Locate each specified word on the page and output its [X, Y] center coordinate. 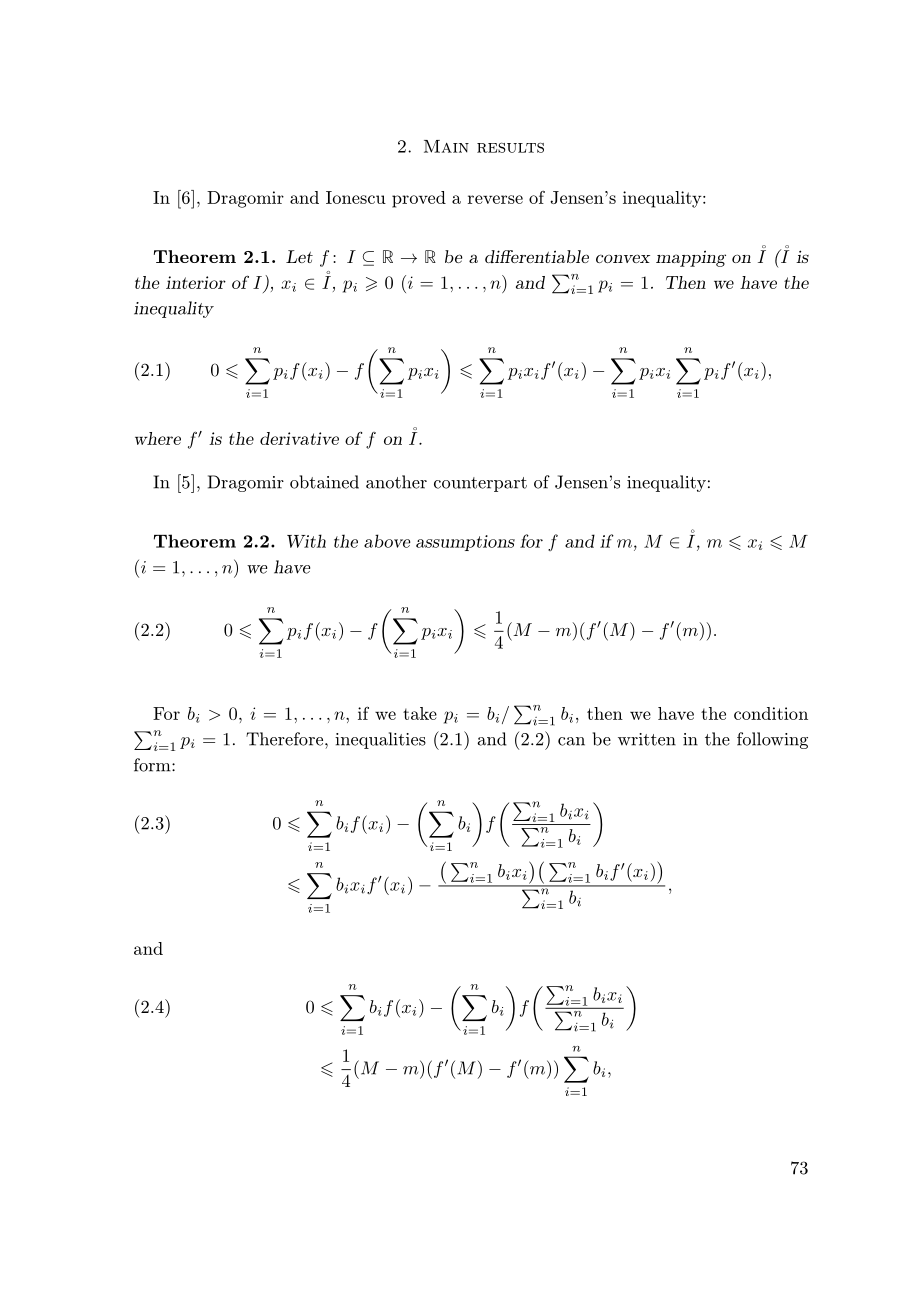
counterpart [480, 484]
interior [196, 282]
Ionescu [356, 197]
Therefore [286, 739]
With [306, 541]
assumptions [465, 543]
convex [623, 258]
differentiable [537, 256]
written [647, 739]
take [420, 713]
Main [446, 146]
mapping [691, 258]
